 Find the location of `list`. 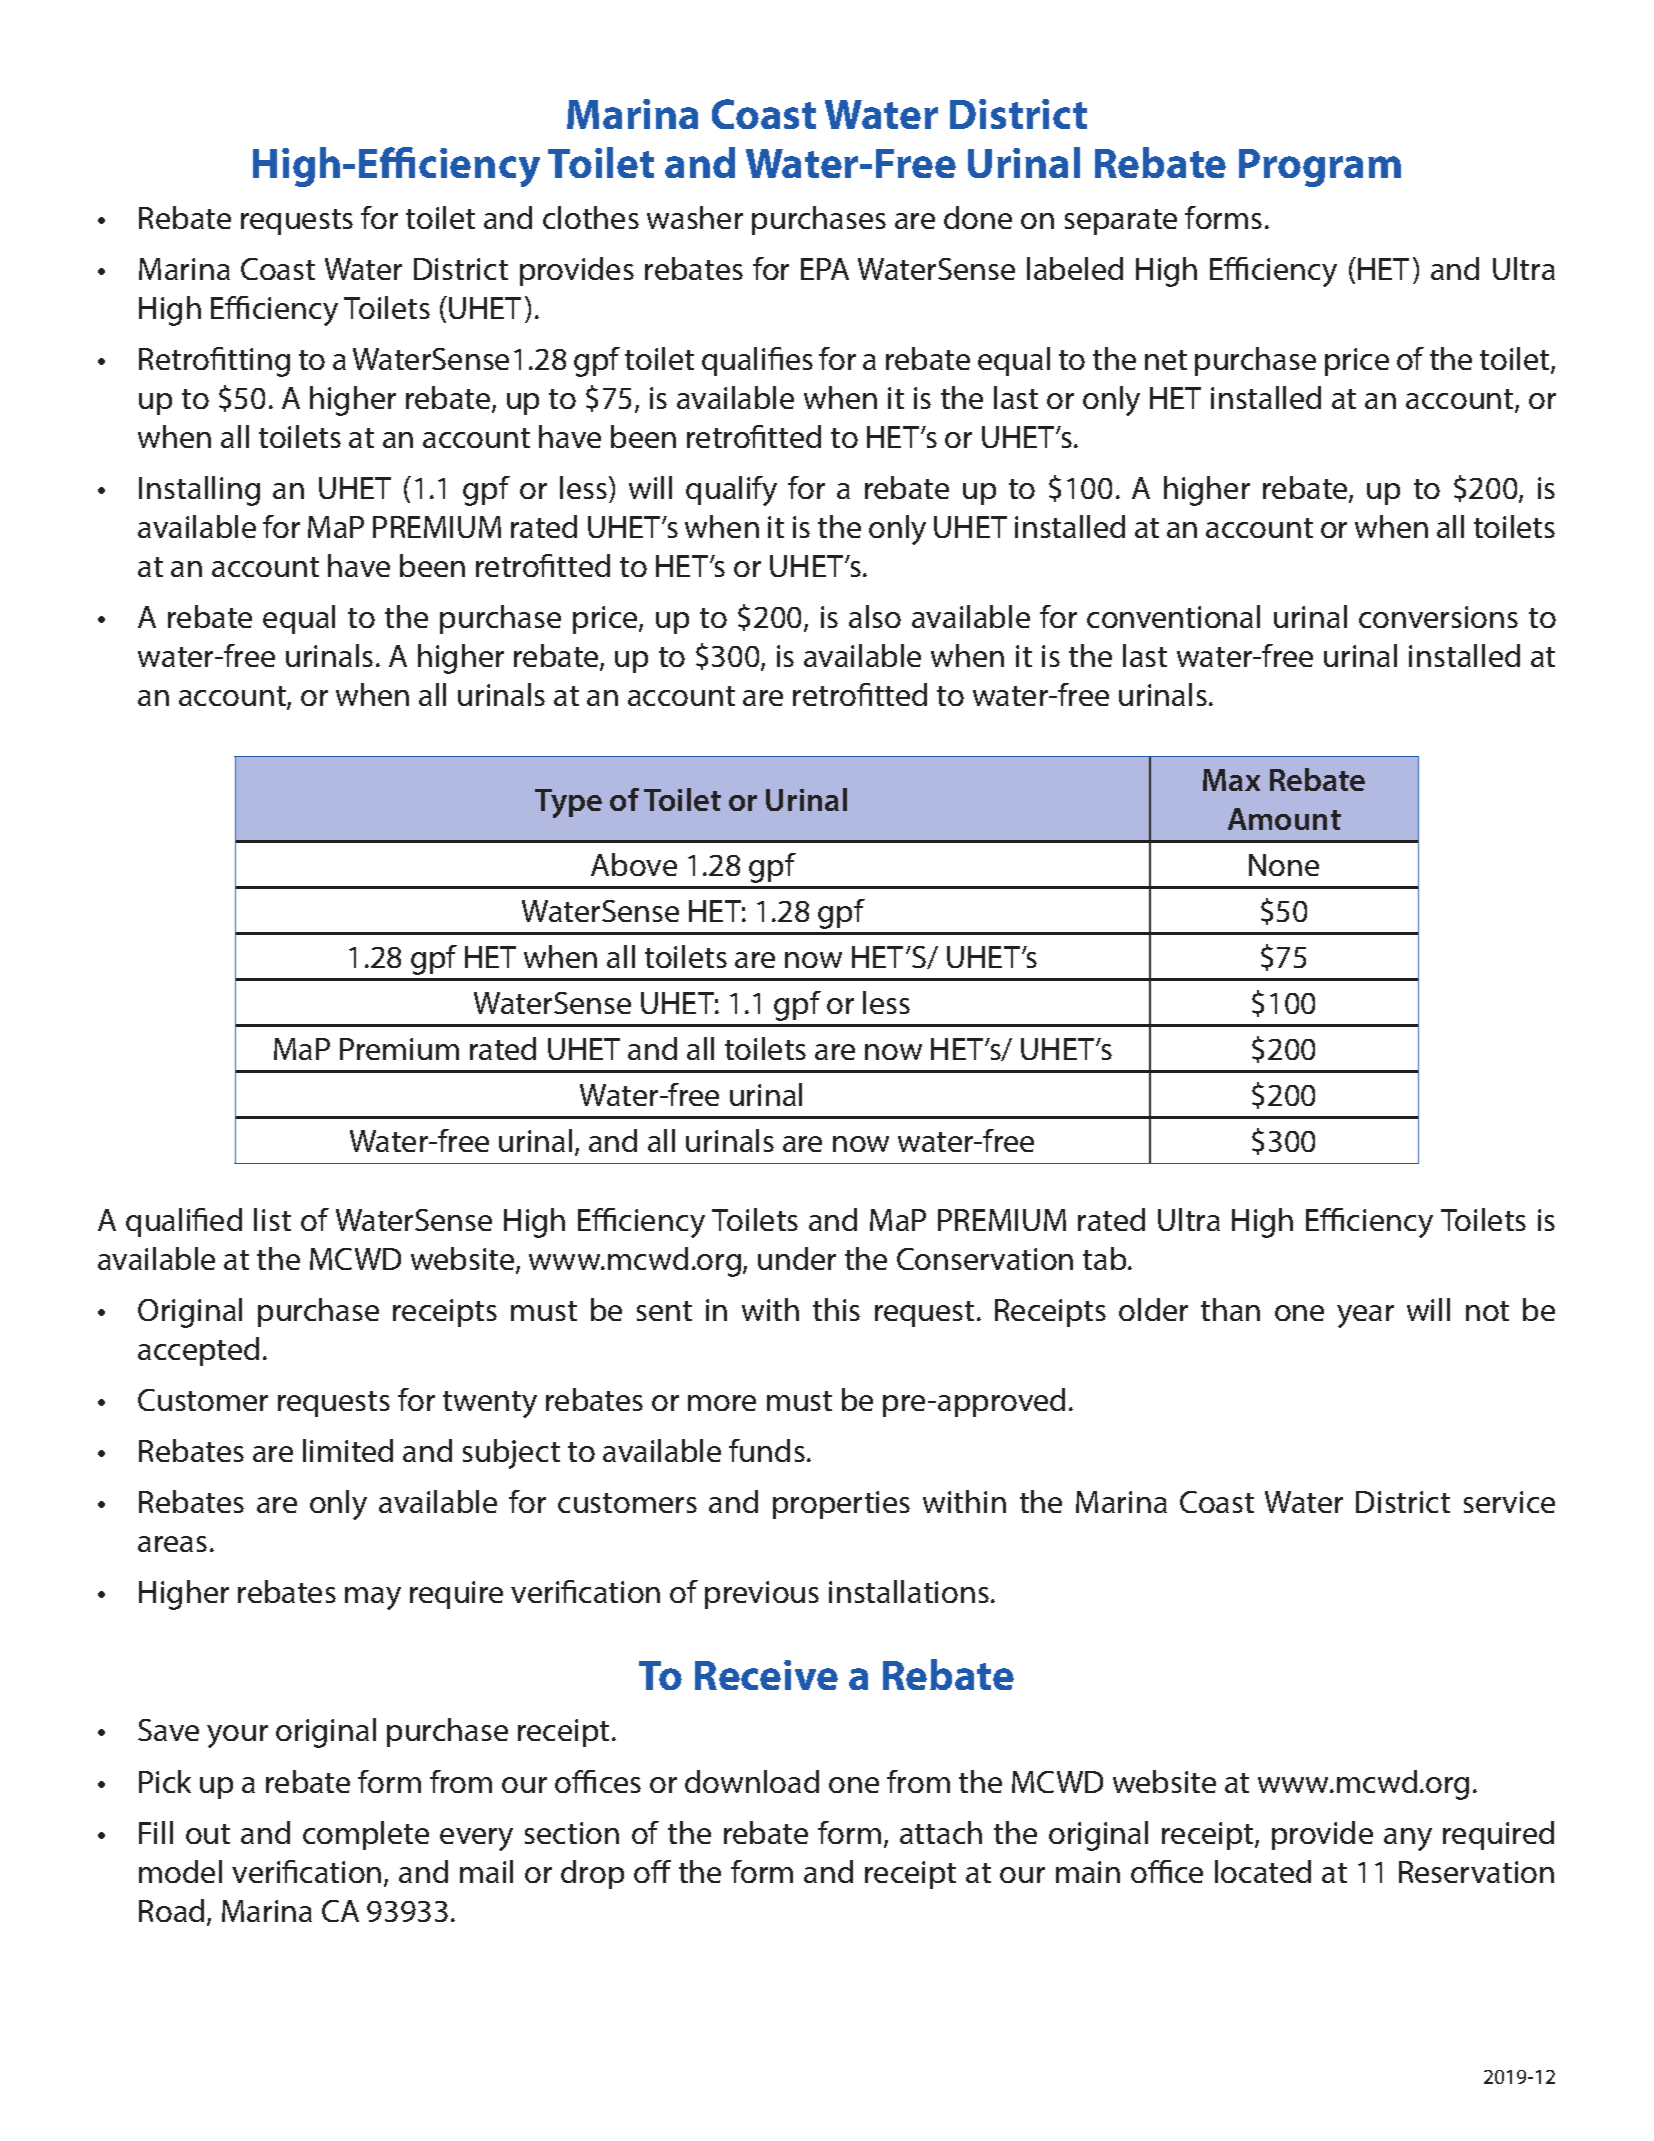

list is located at coordinates (272, 1219).
